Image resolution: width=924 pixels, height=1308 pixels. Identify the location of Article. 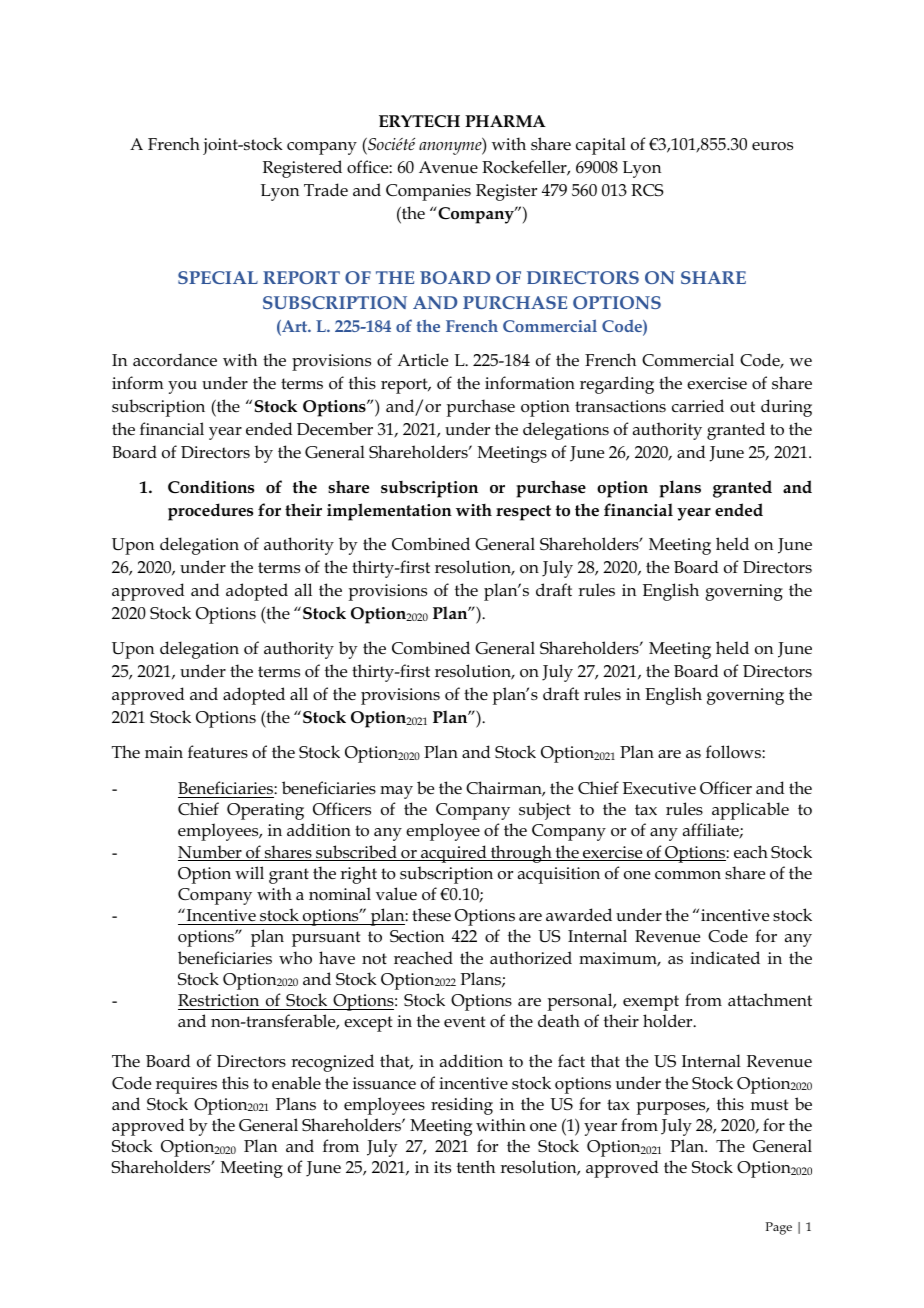
(422, 360).
